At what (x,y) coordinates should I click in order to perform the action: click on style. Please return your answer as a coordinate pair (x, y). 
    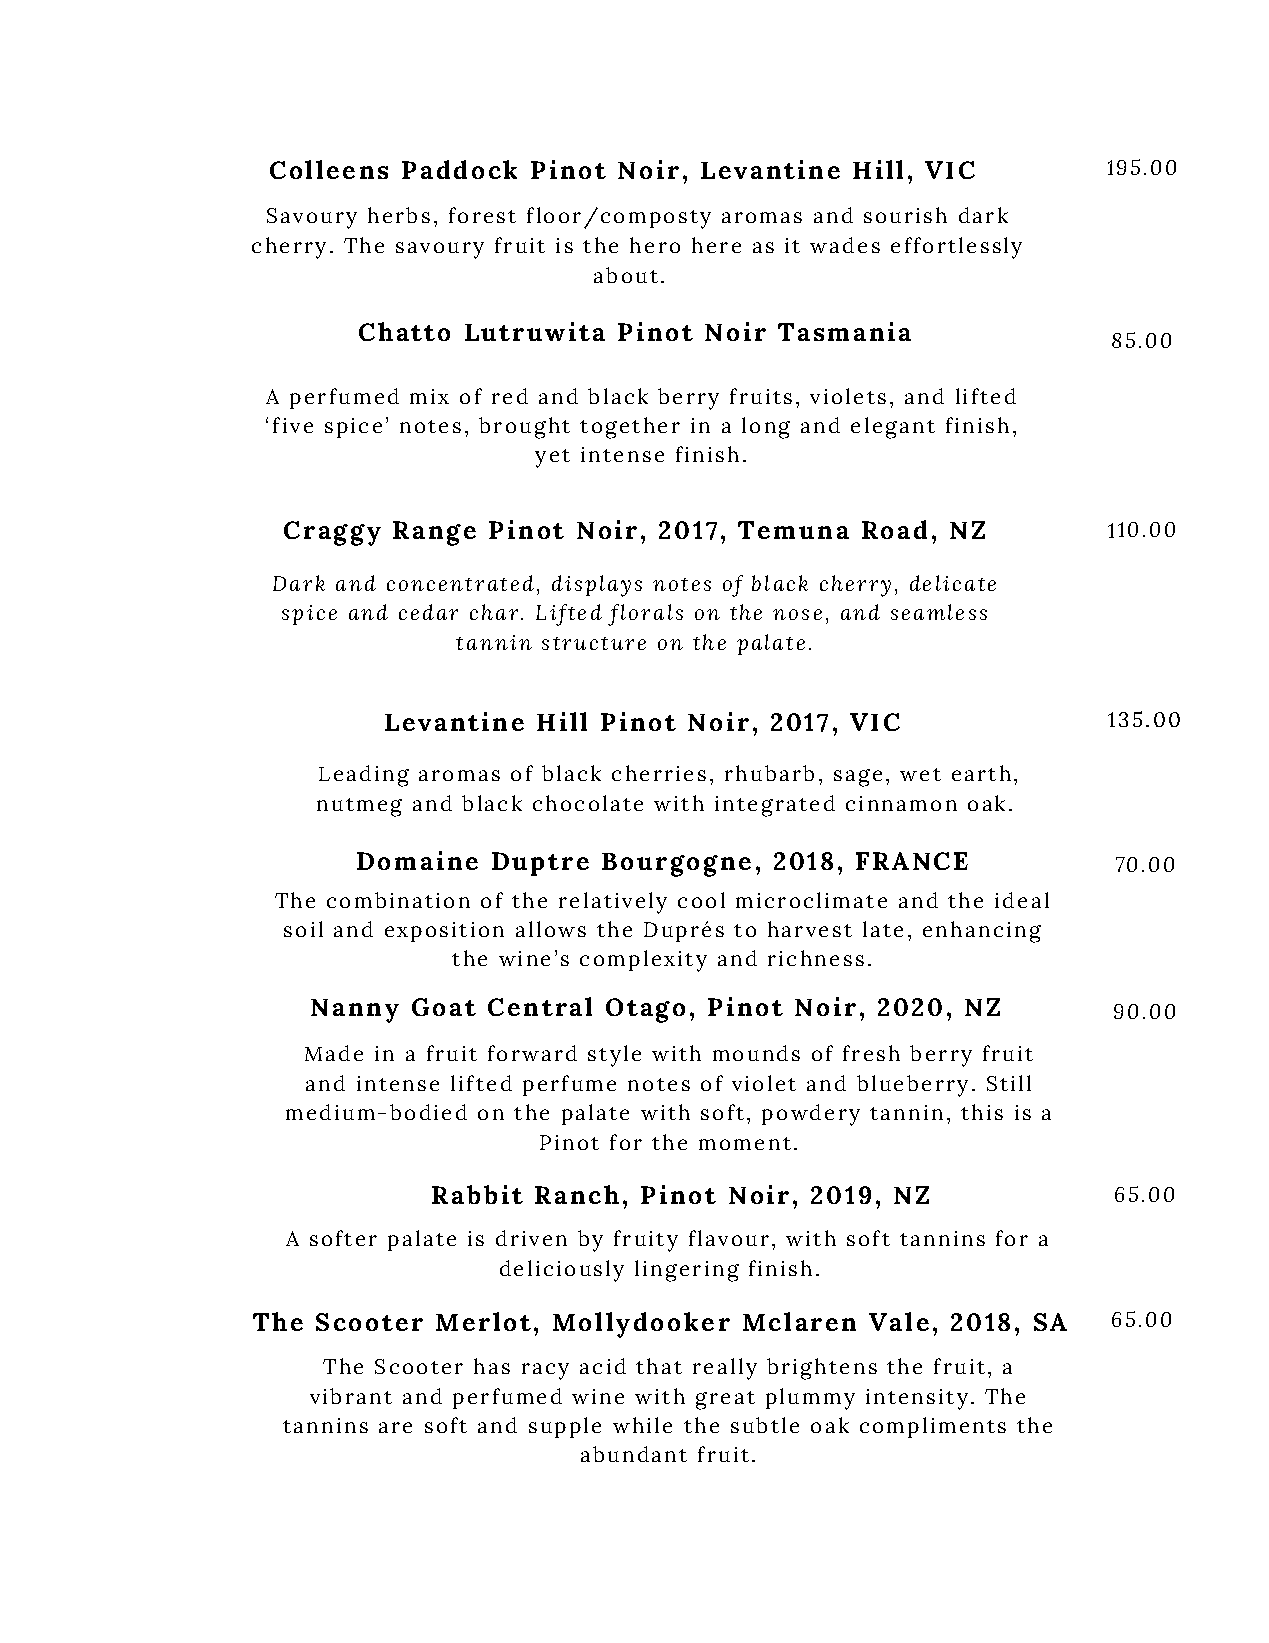
    Looking at the image, I should click on (614, 1056).
